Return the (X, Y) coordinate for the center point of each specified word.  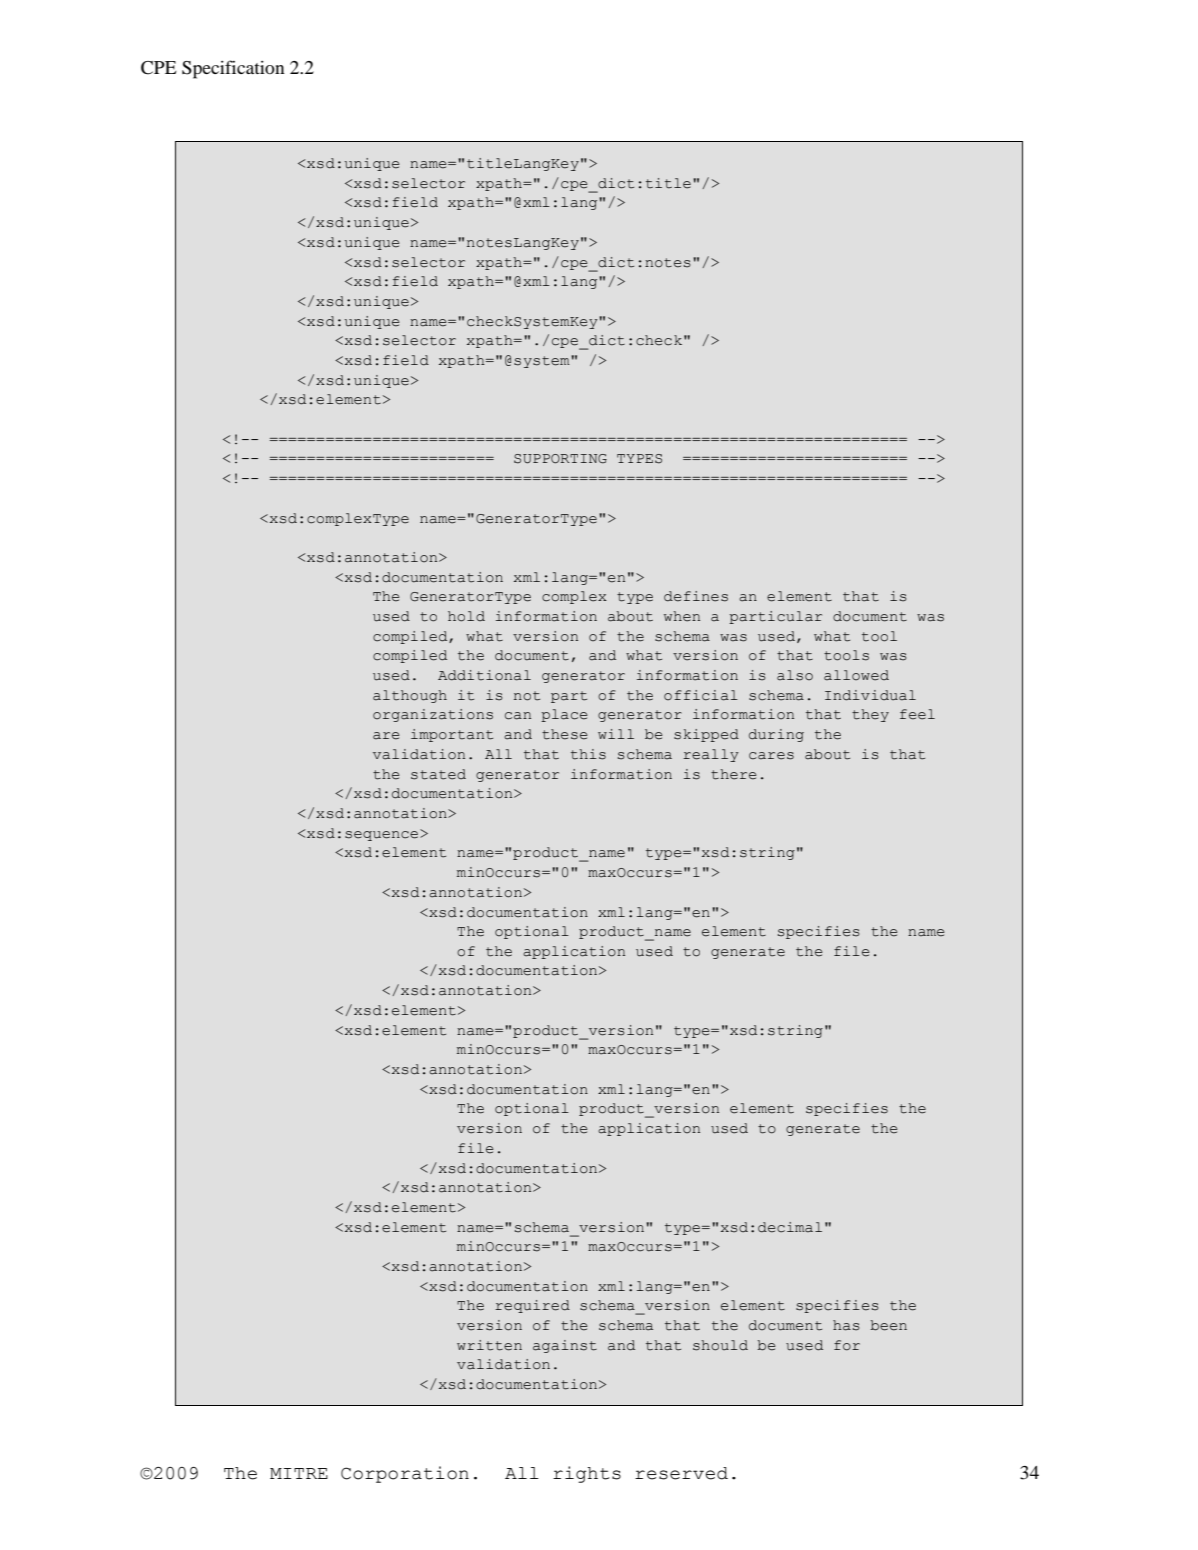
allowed (856, 675)
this (588, 754)
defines (696, 596)
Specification (233, 69)
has (846, 1325)
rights (587, 1474)
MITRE (299, 1473)
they (870, 715)
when (682, 616)
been (888, 1325)
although (410, 696)
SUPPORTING (560, 459)
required (532, 1306)
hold (466, 616)
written (489, 1345)
